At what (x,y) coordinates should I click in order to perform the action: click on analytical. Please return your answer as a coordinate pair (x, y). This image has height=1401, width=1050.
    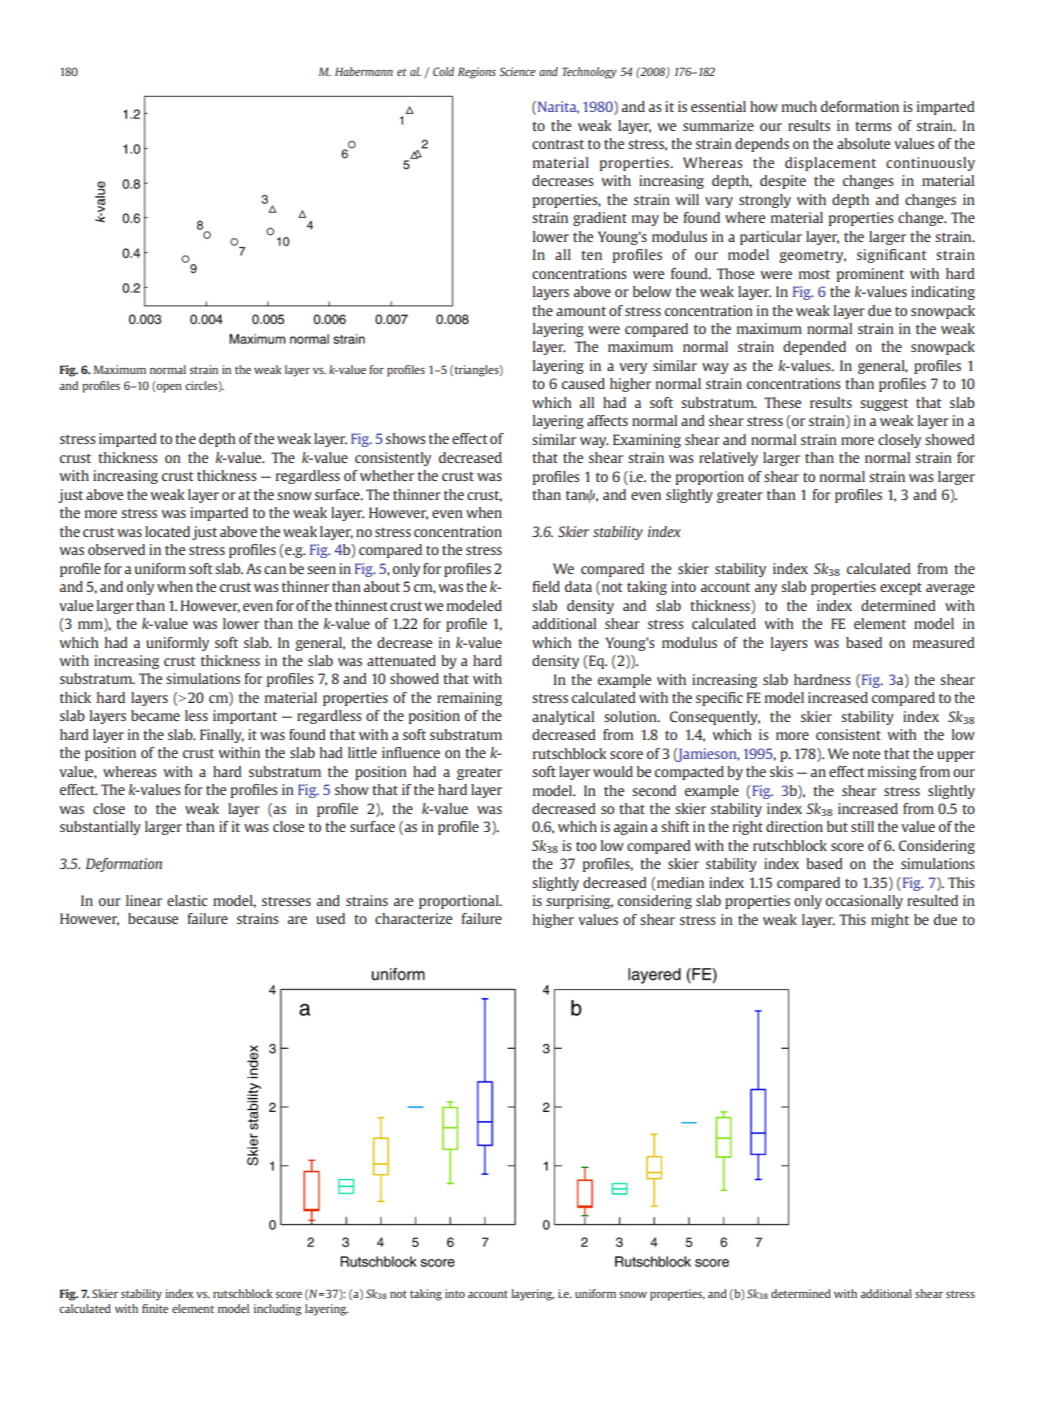
    Looking at the image, I should click on (563, 718).
